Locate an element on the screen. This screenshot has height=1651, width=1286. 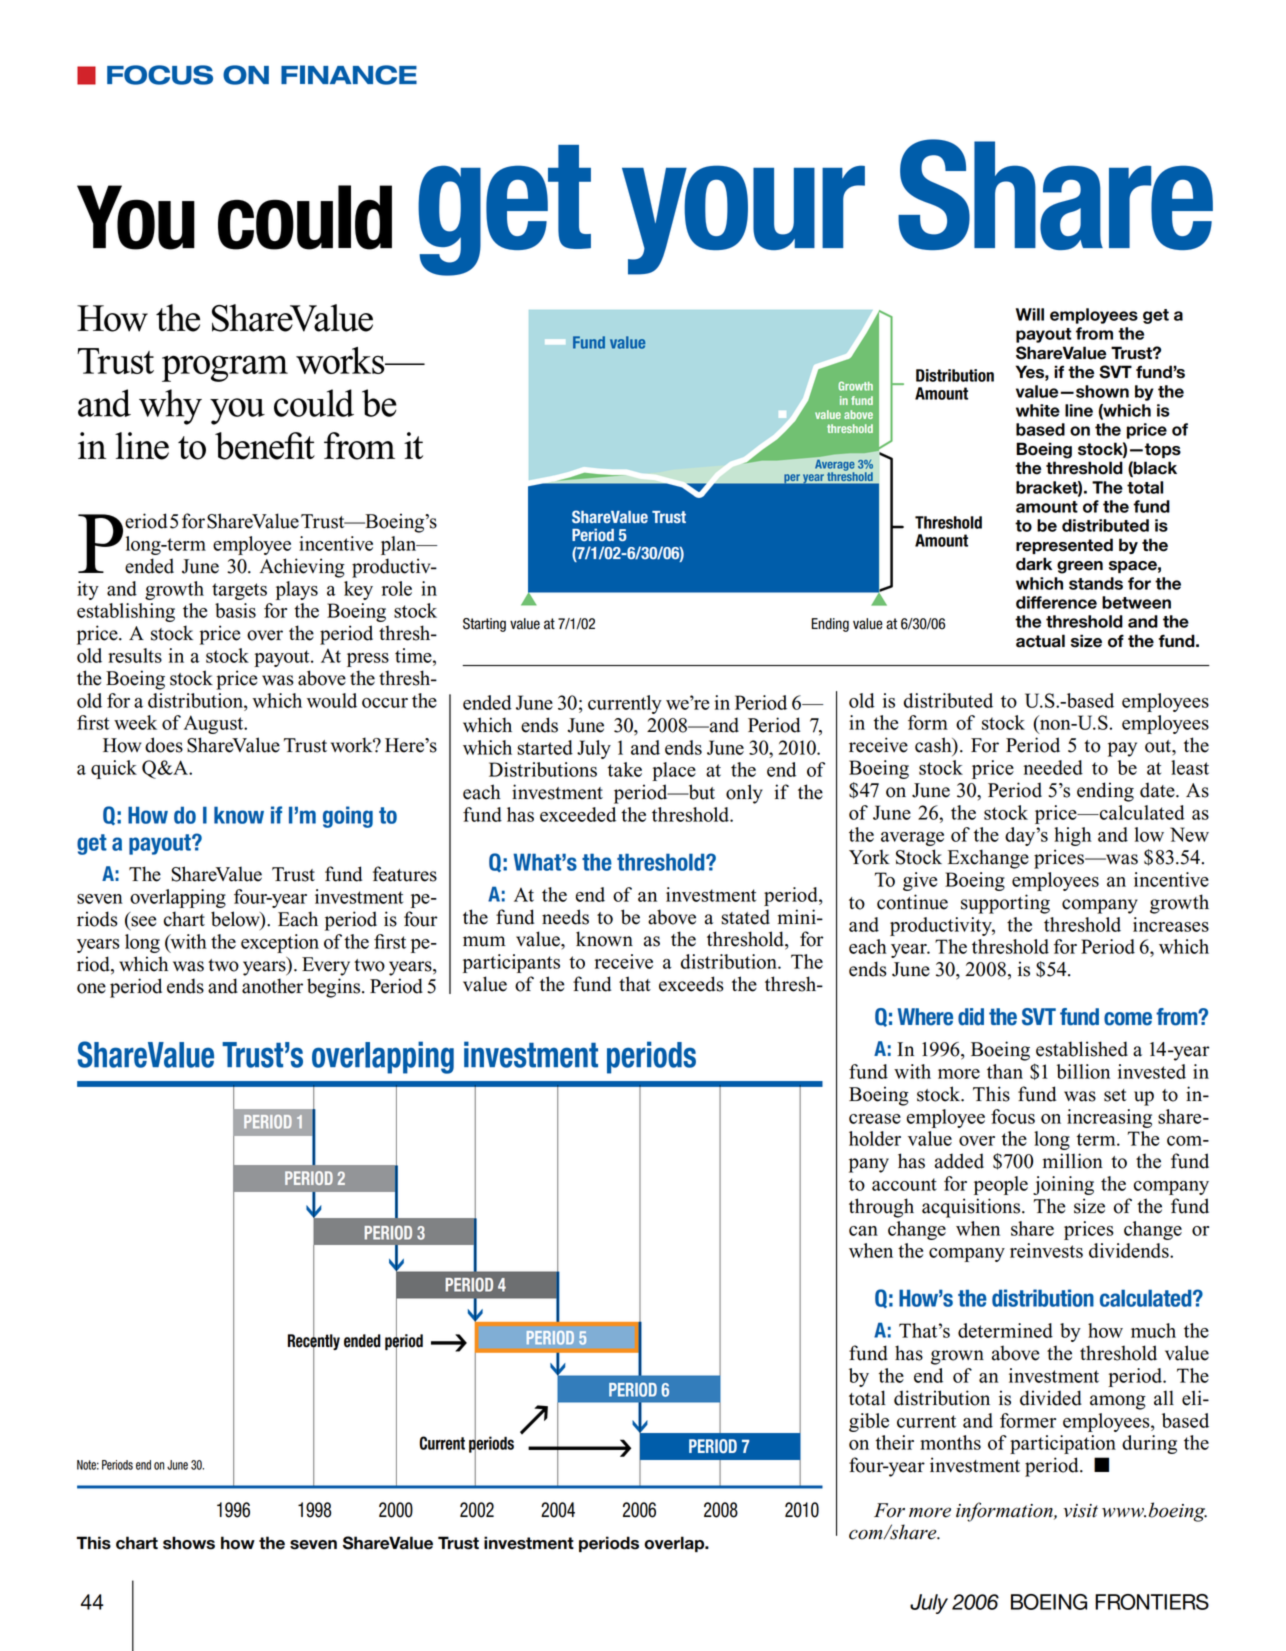
Starting is located at coordinates (484, 625).
